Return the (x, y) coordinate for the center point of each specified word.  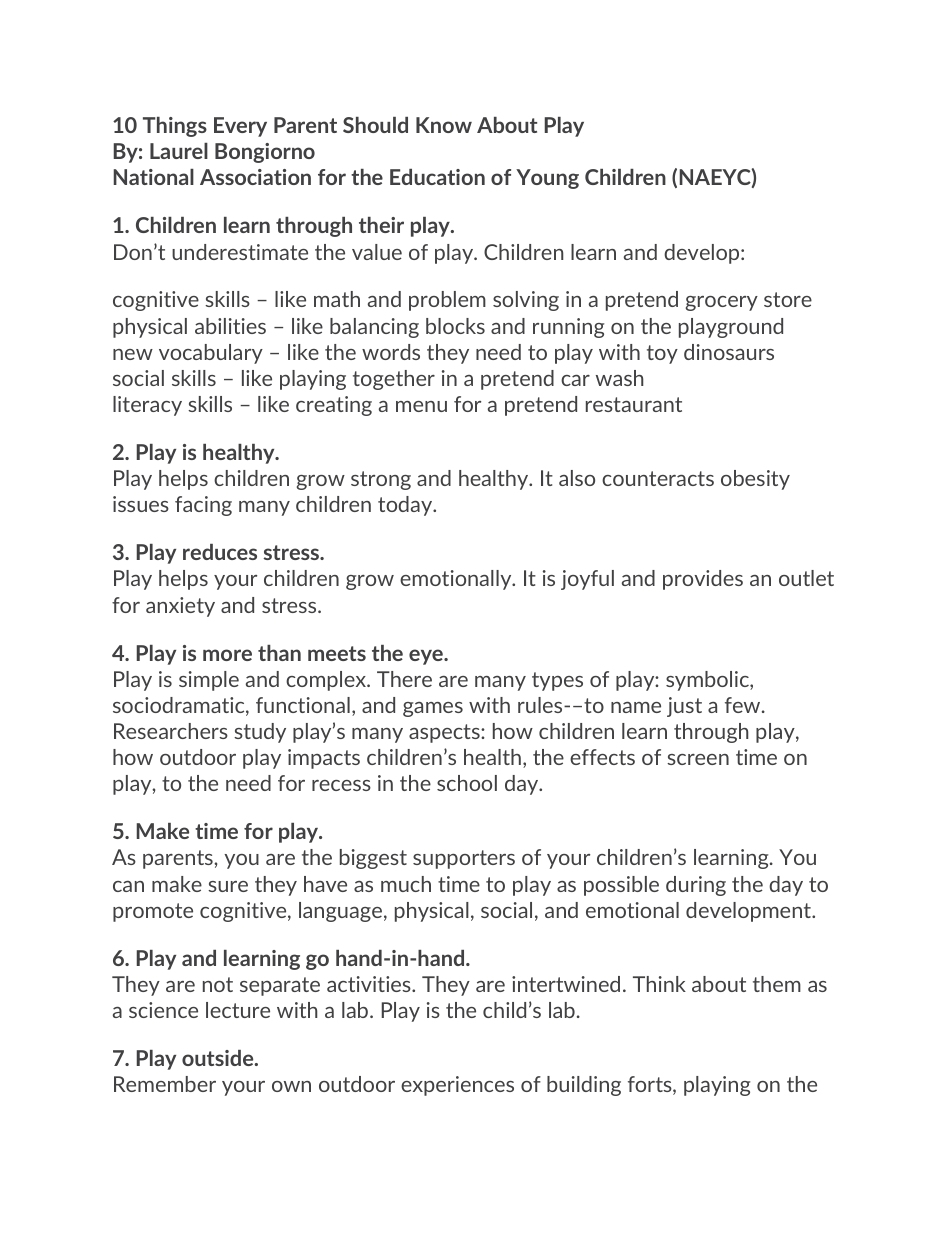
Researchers (171, 731)
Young (547, 179)
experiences (457, 1086)
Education (437, 177)
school (467, 783)
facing (203, 506)
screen (698, 759)
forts (651, 1085)
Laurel (179, 151)
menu (421, 406)
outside (219, 1058)
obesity (755, 480)
